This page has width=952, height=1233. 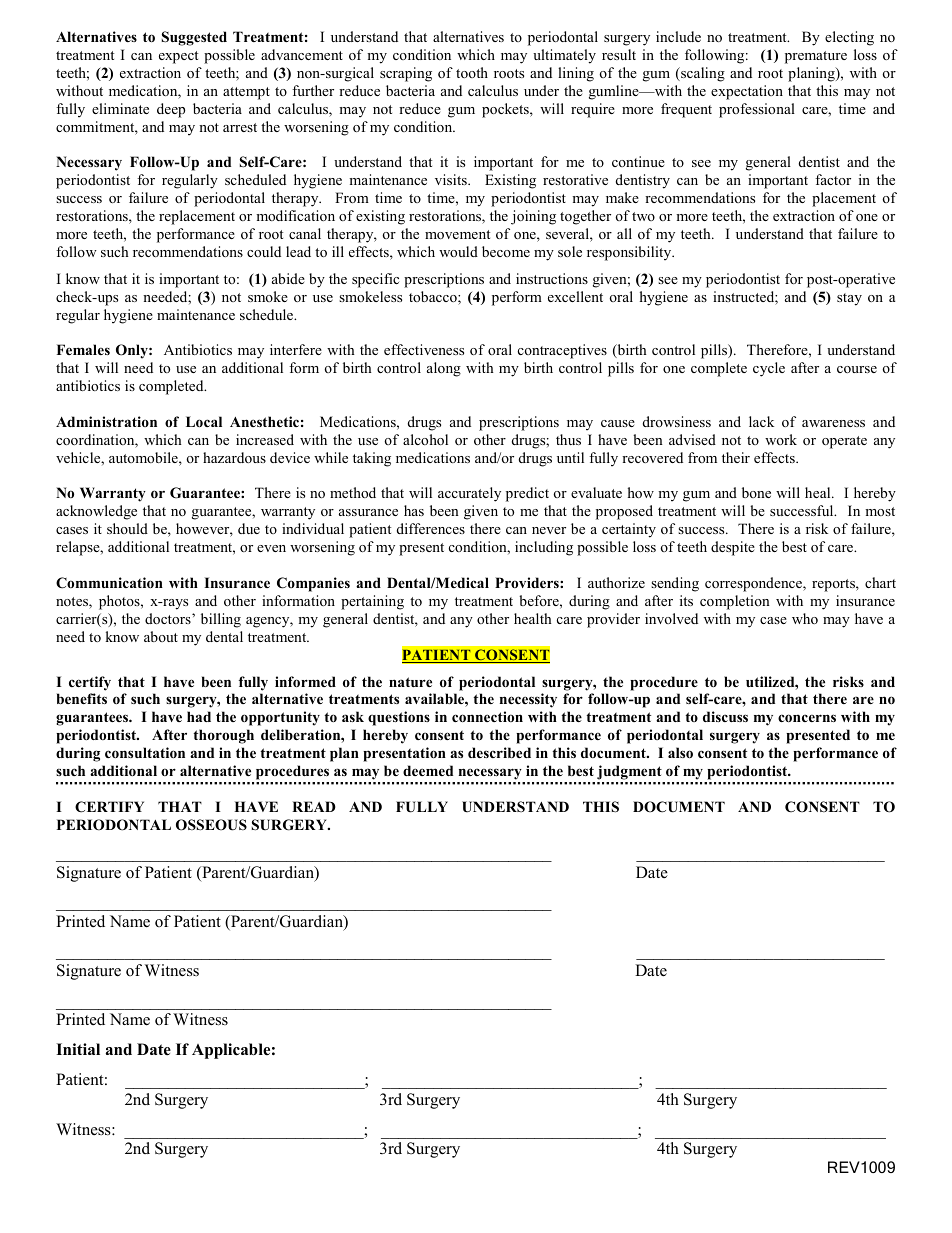 I want to click on consultation, so click(x=145, y=752).
